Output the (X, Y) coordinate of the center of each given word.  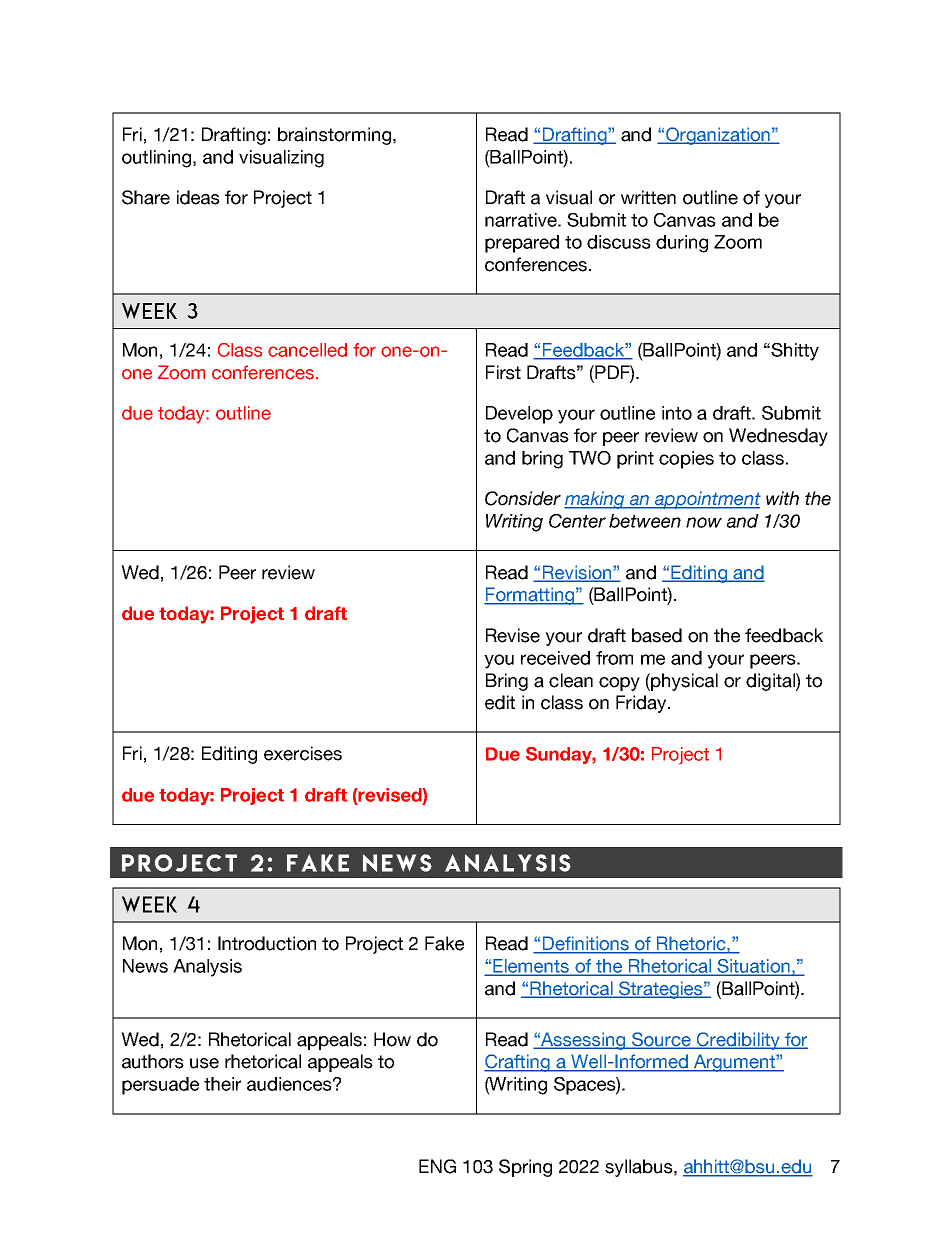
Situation (753, 967)
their (222, 1084)
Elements (532, 967)
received (555, 658)
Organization (718, 136)
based (657, 635)
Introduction (267, 943)
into (677, 413)
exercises (303, 753)
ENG (437, 1166)
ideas (198, 197)
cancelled (307, 350)
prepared (522, 244)
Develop (519, 415)
